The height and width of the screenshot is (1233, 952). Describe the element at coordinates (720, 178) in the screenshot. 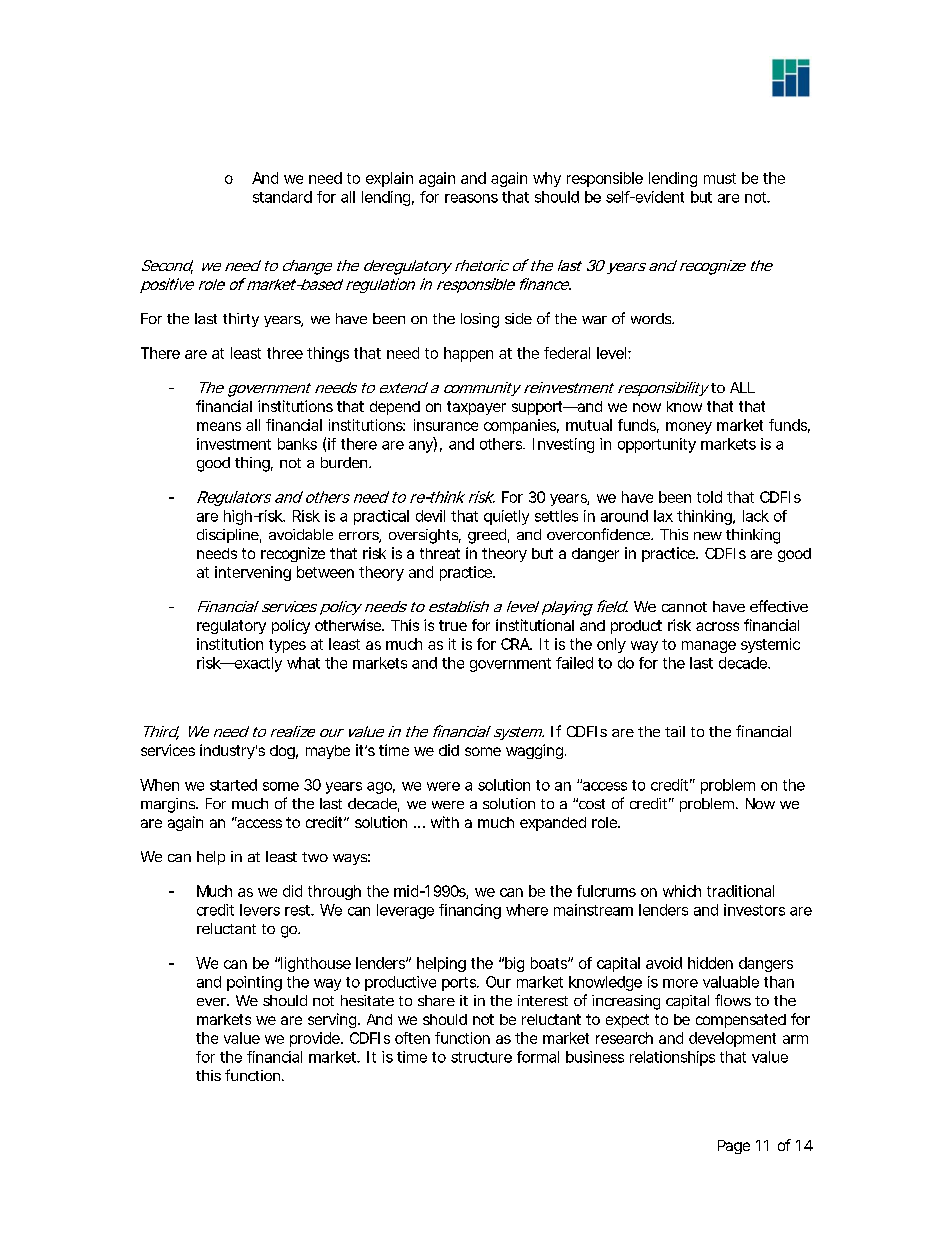

I see `must` at that location.
